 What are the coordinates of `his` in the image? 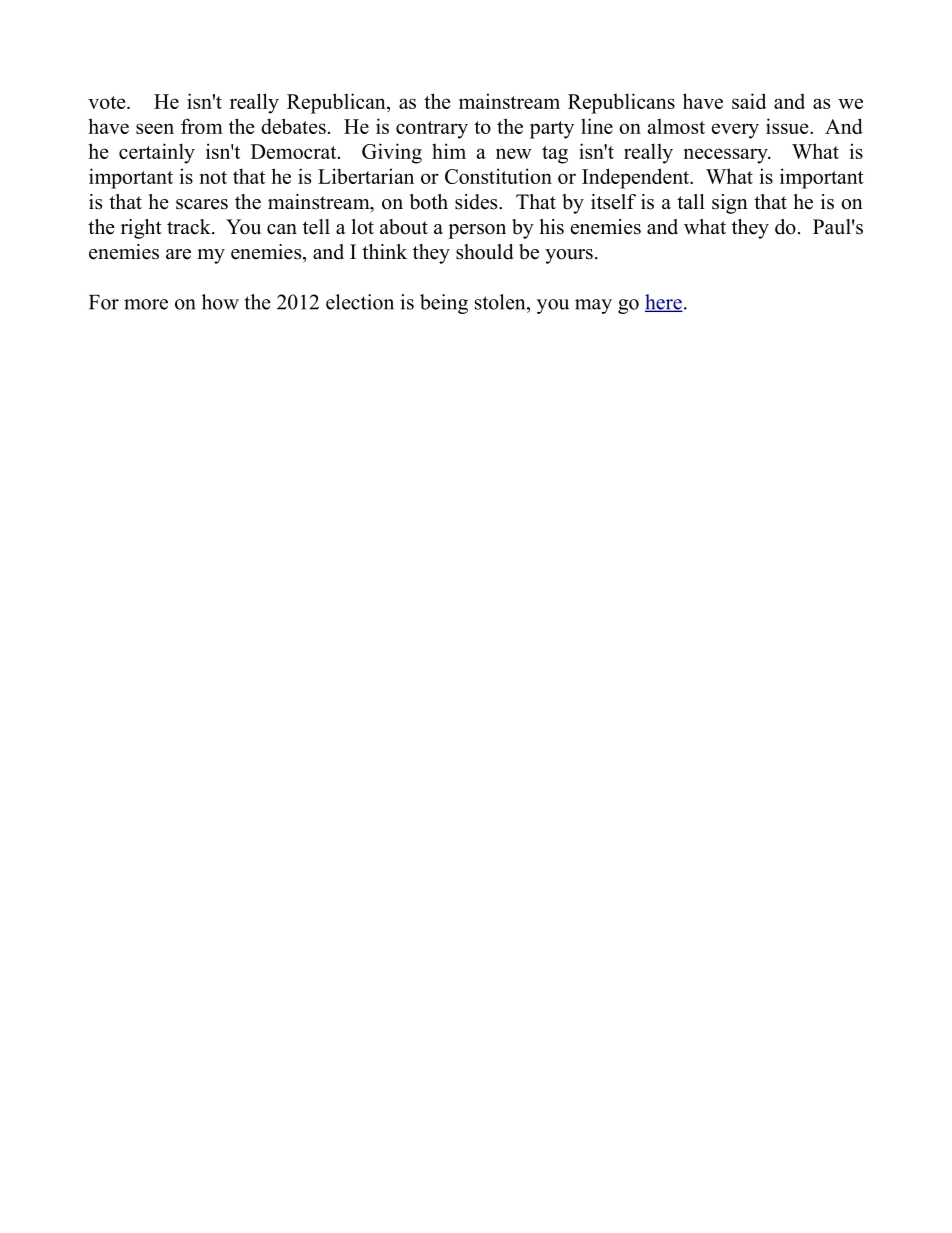 It's located at (551, 227).
